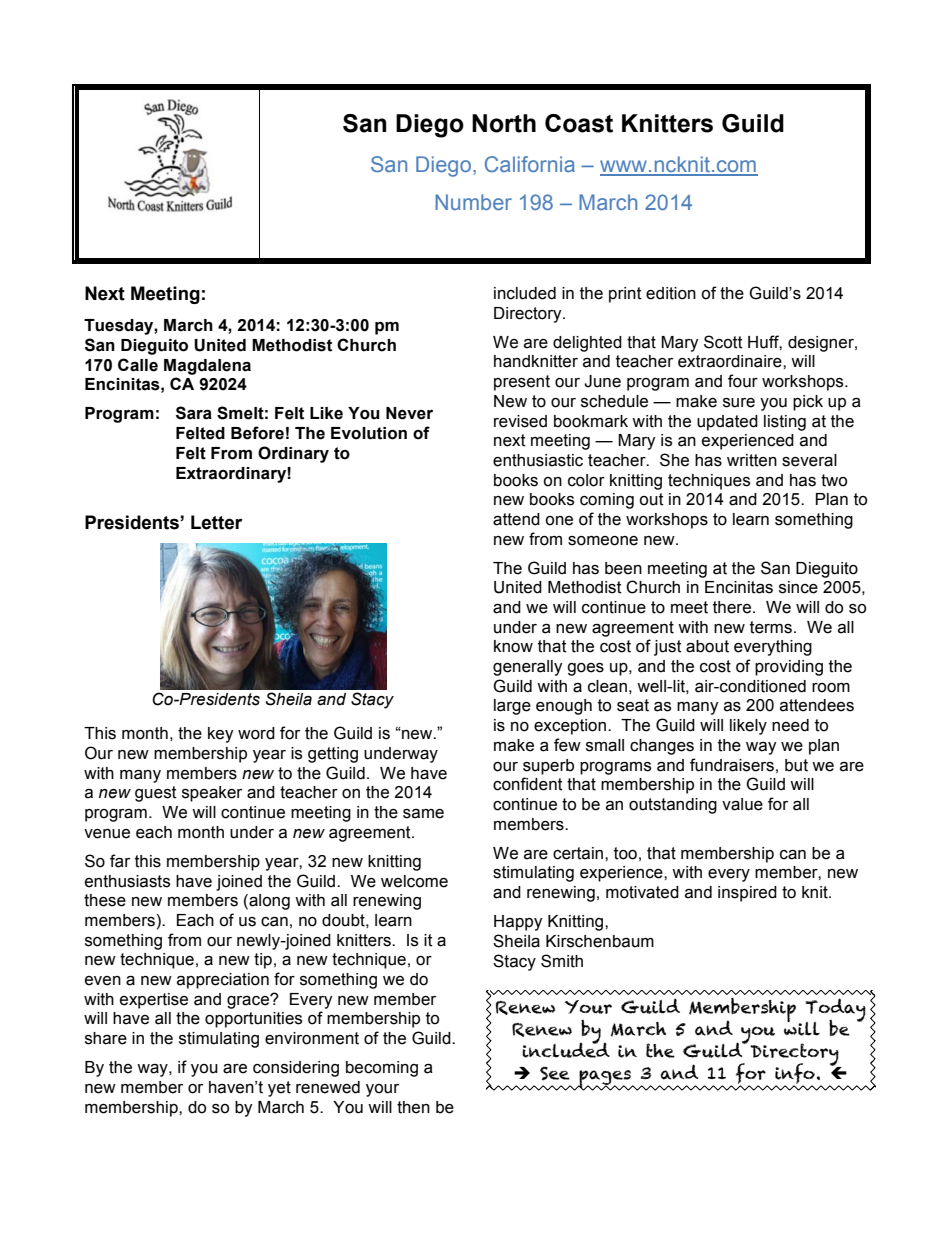 Image resolution: width=952 pixels, height=1233 pixels. I want to click on then, so click(413, 1107).
